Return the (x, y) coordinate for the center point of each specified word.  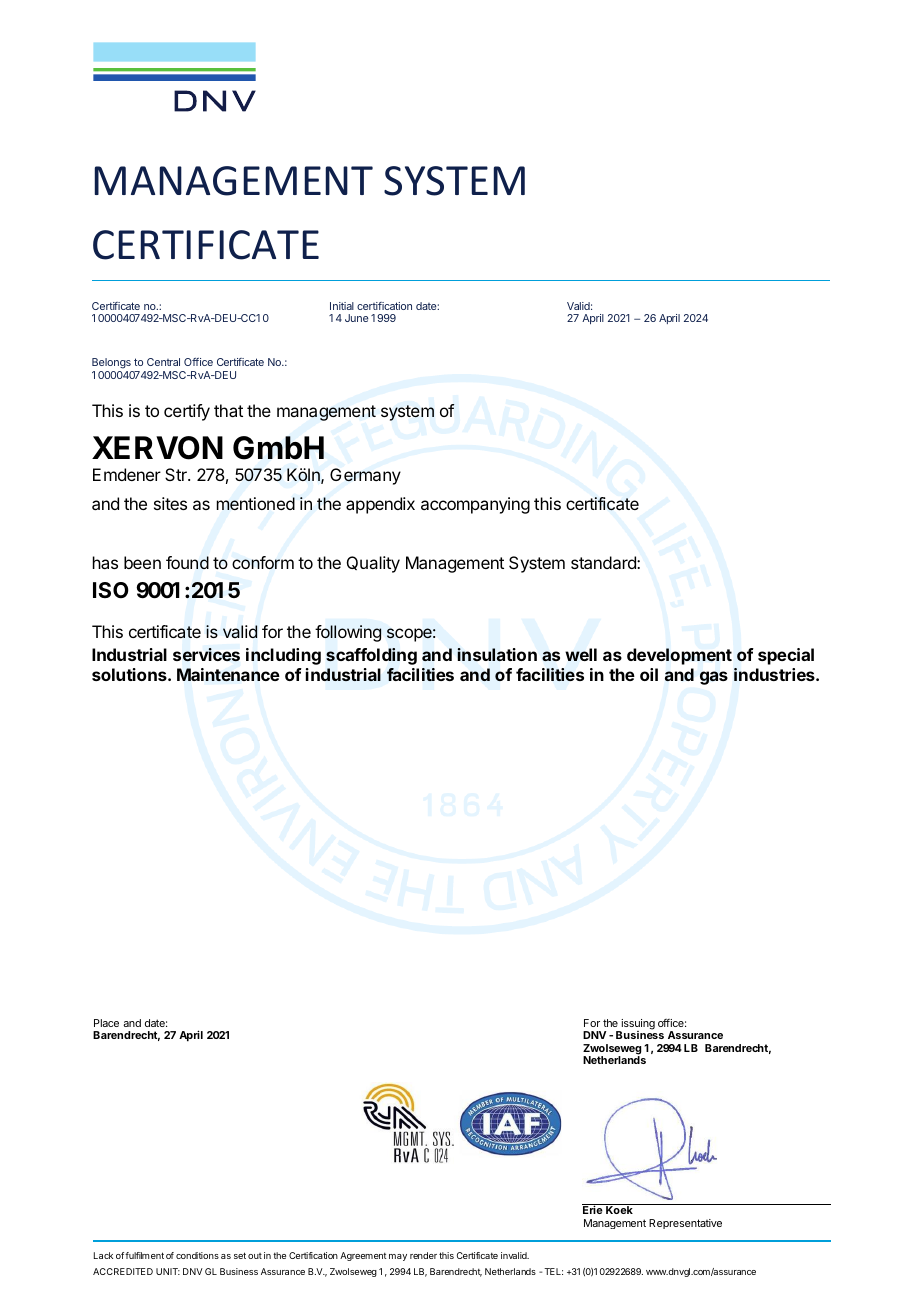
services (206, 655)
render (423, 1255)
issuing (637, 1025)
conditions (197, 1255)
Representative (685, 1224)
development (679, 656)
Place (106, 1023)
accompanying (475, 505)
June (356, 318)
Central (163, 362)
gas (714, 678)
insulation (497, 654)
